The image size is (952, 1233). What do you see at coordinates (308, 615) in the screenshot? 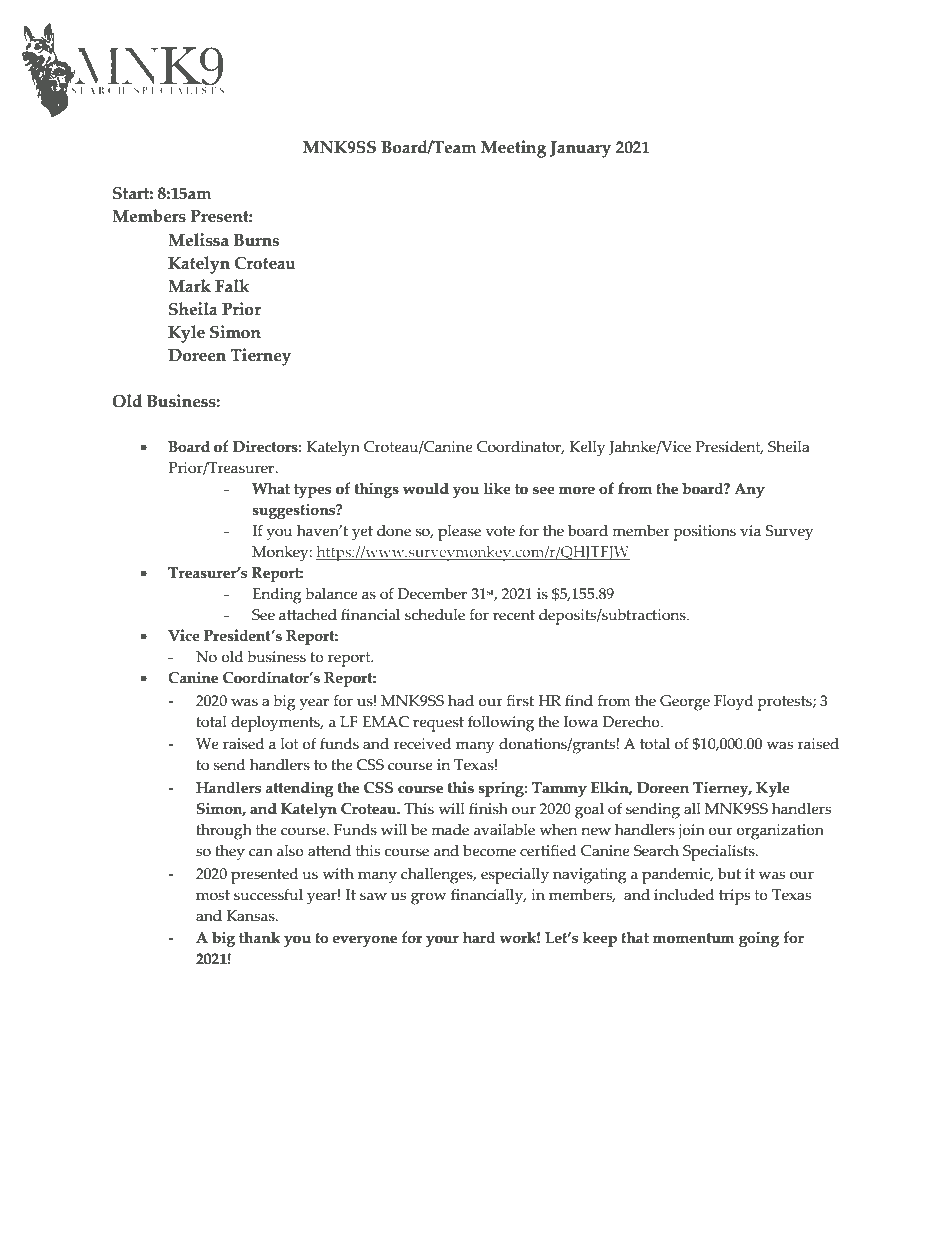
I see `attached` at bounding box center [308, 615].
